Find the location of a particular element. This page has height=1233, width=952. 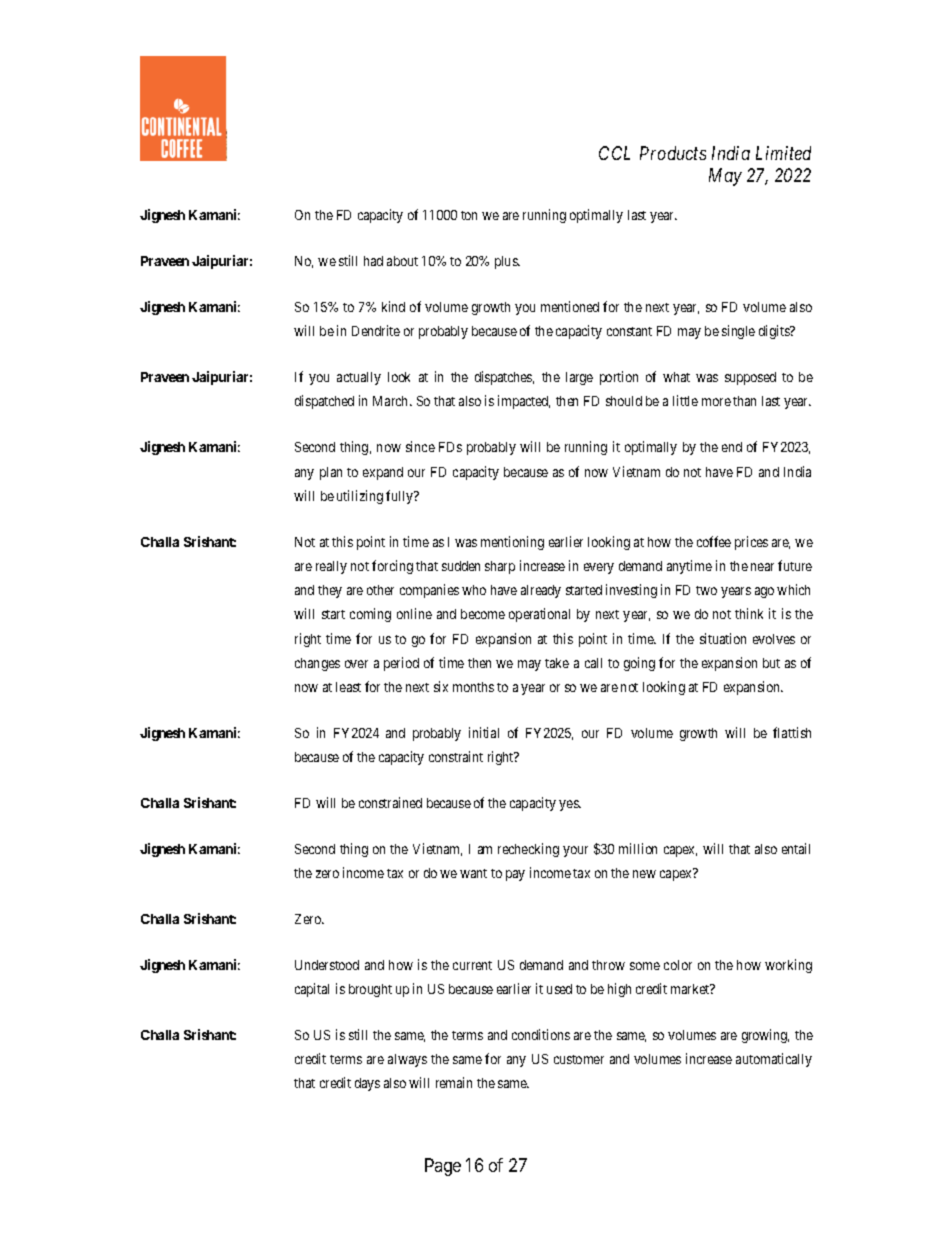

had is located at coordinates (373, 261).
